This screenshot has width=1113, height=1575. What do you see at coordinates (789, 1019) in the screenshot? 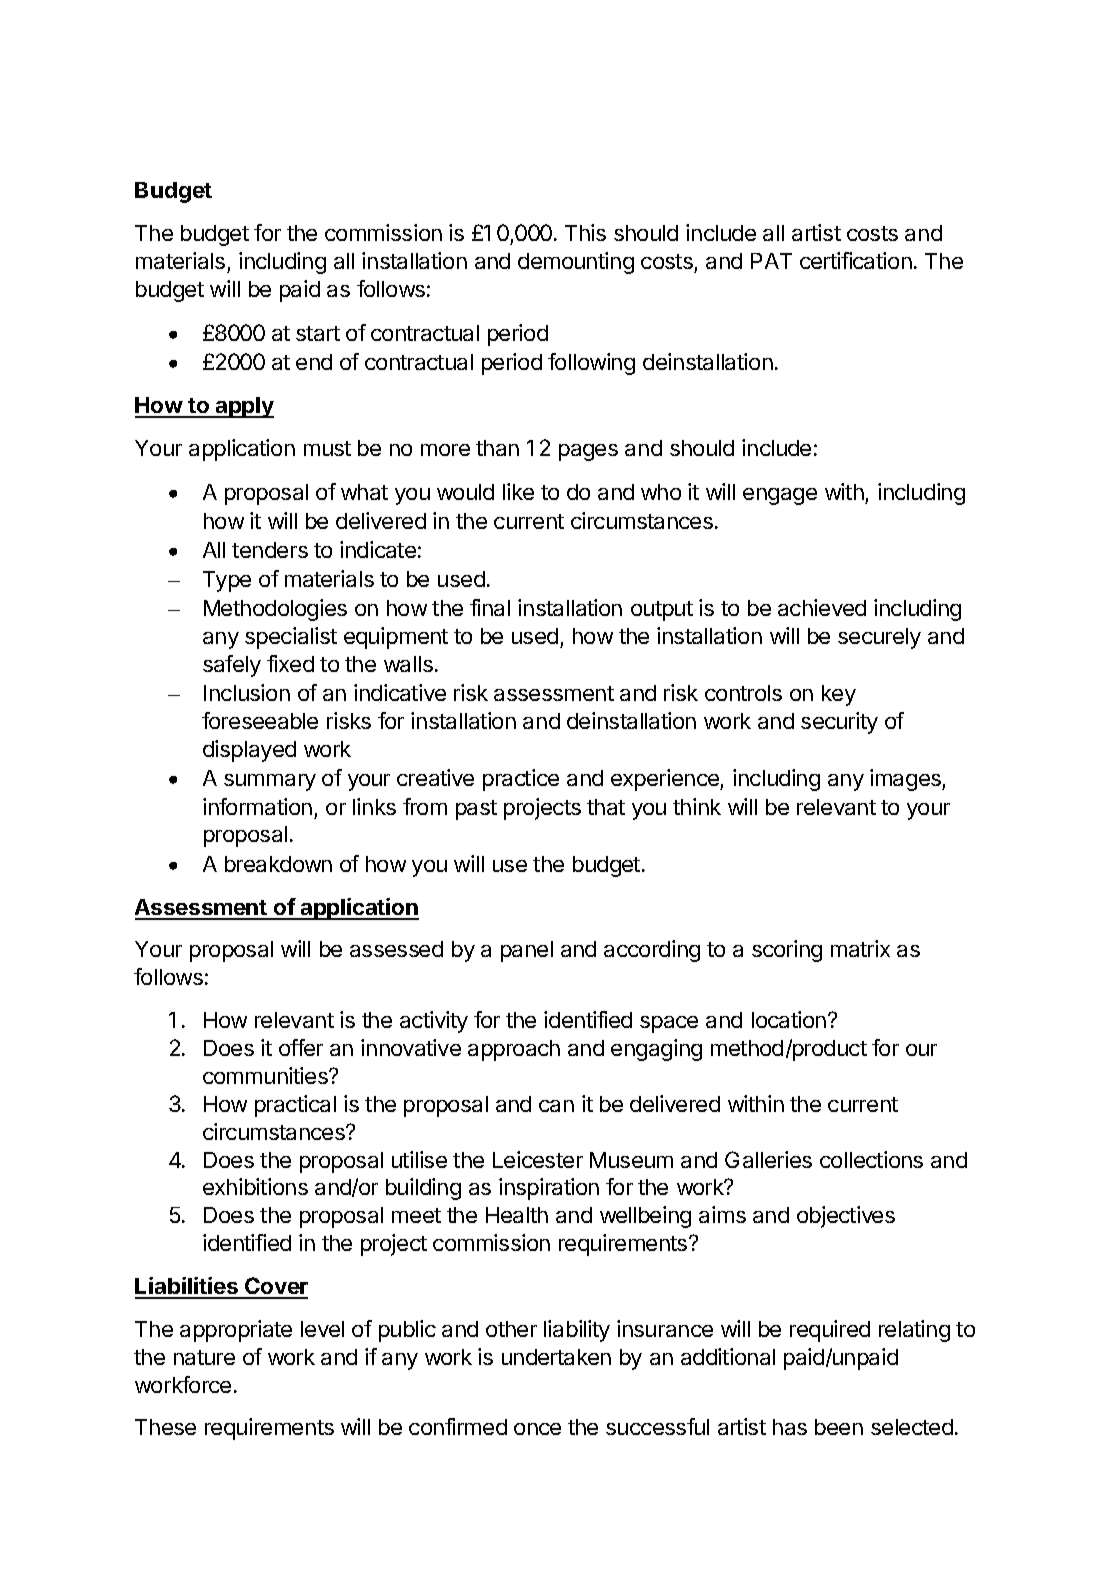
I see `location` at bounding box center [789, 1019].
